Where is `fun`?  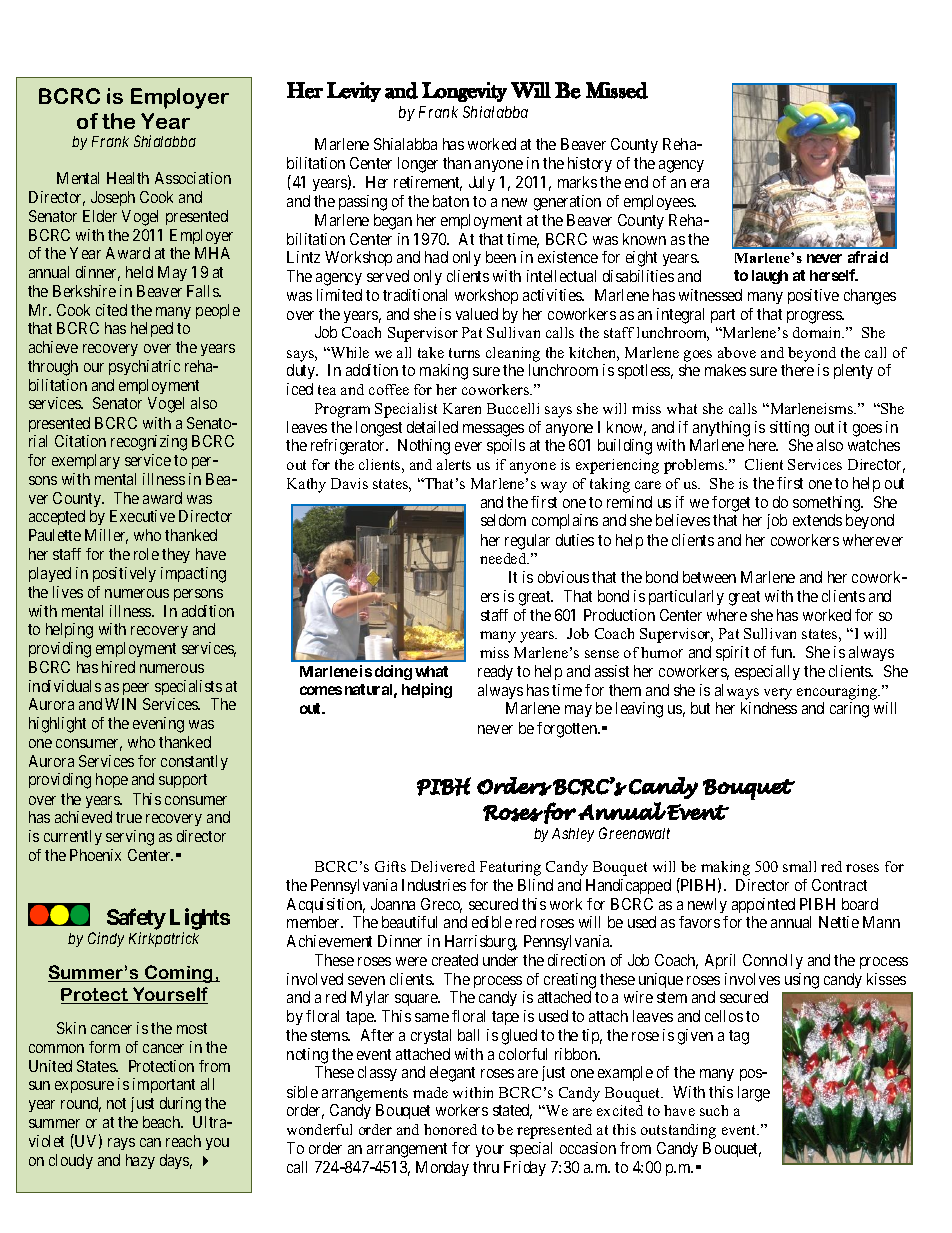 fun is located at coordinates (783, 652).
